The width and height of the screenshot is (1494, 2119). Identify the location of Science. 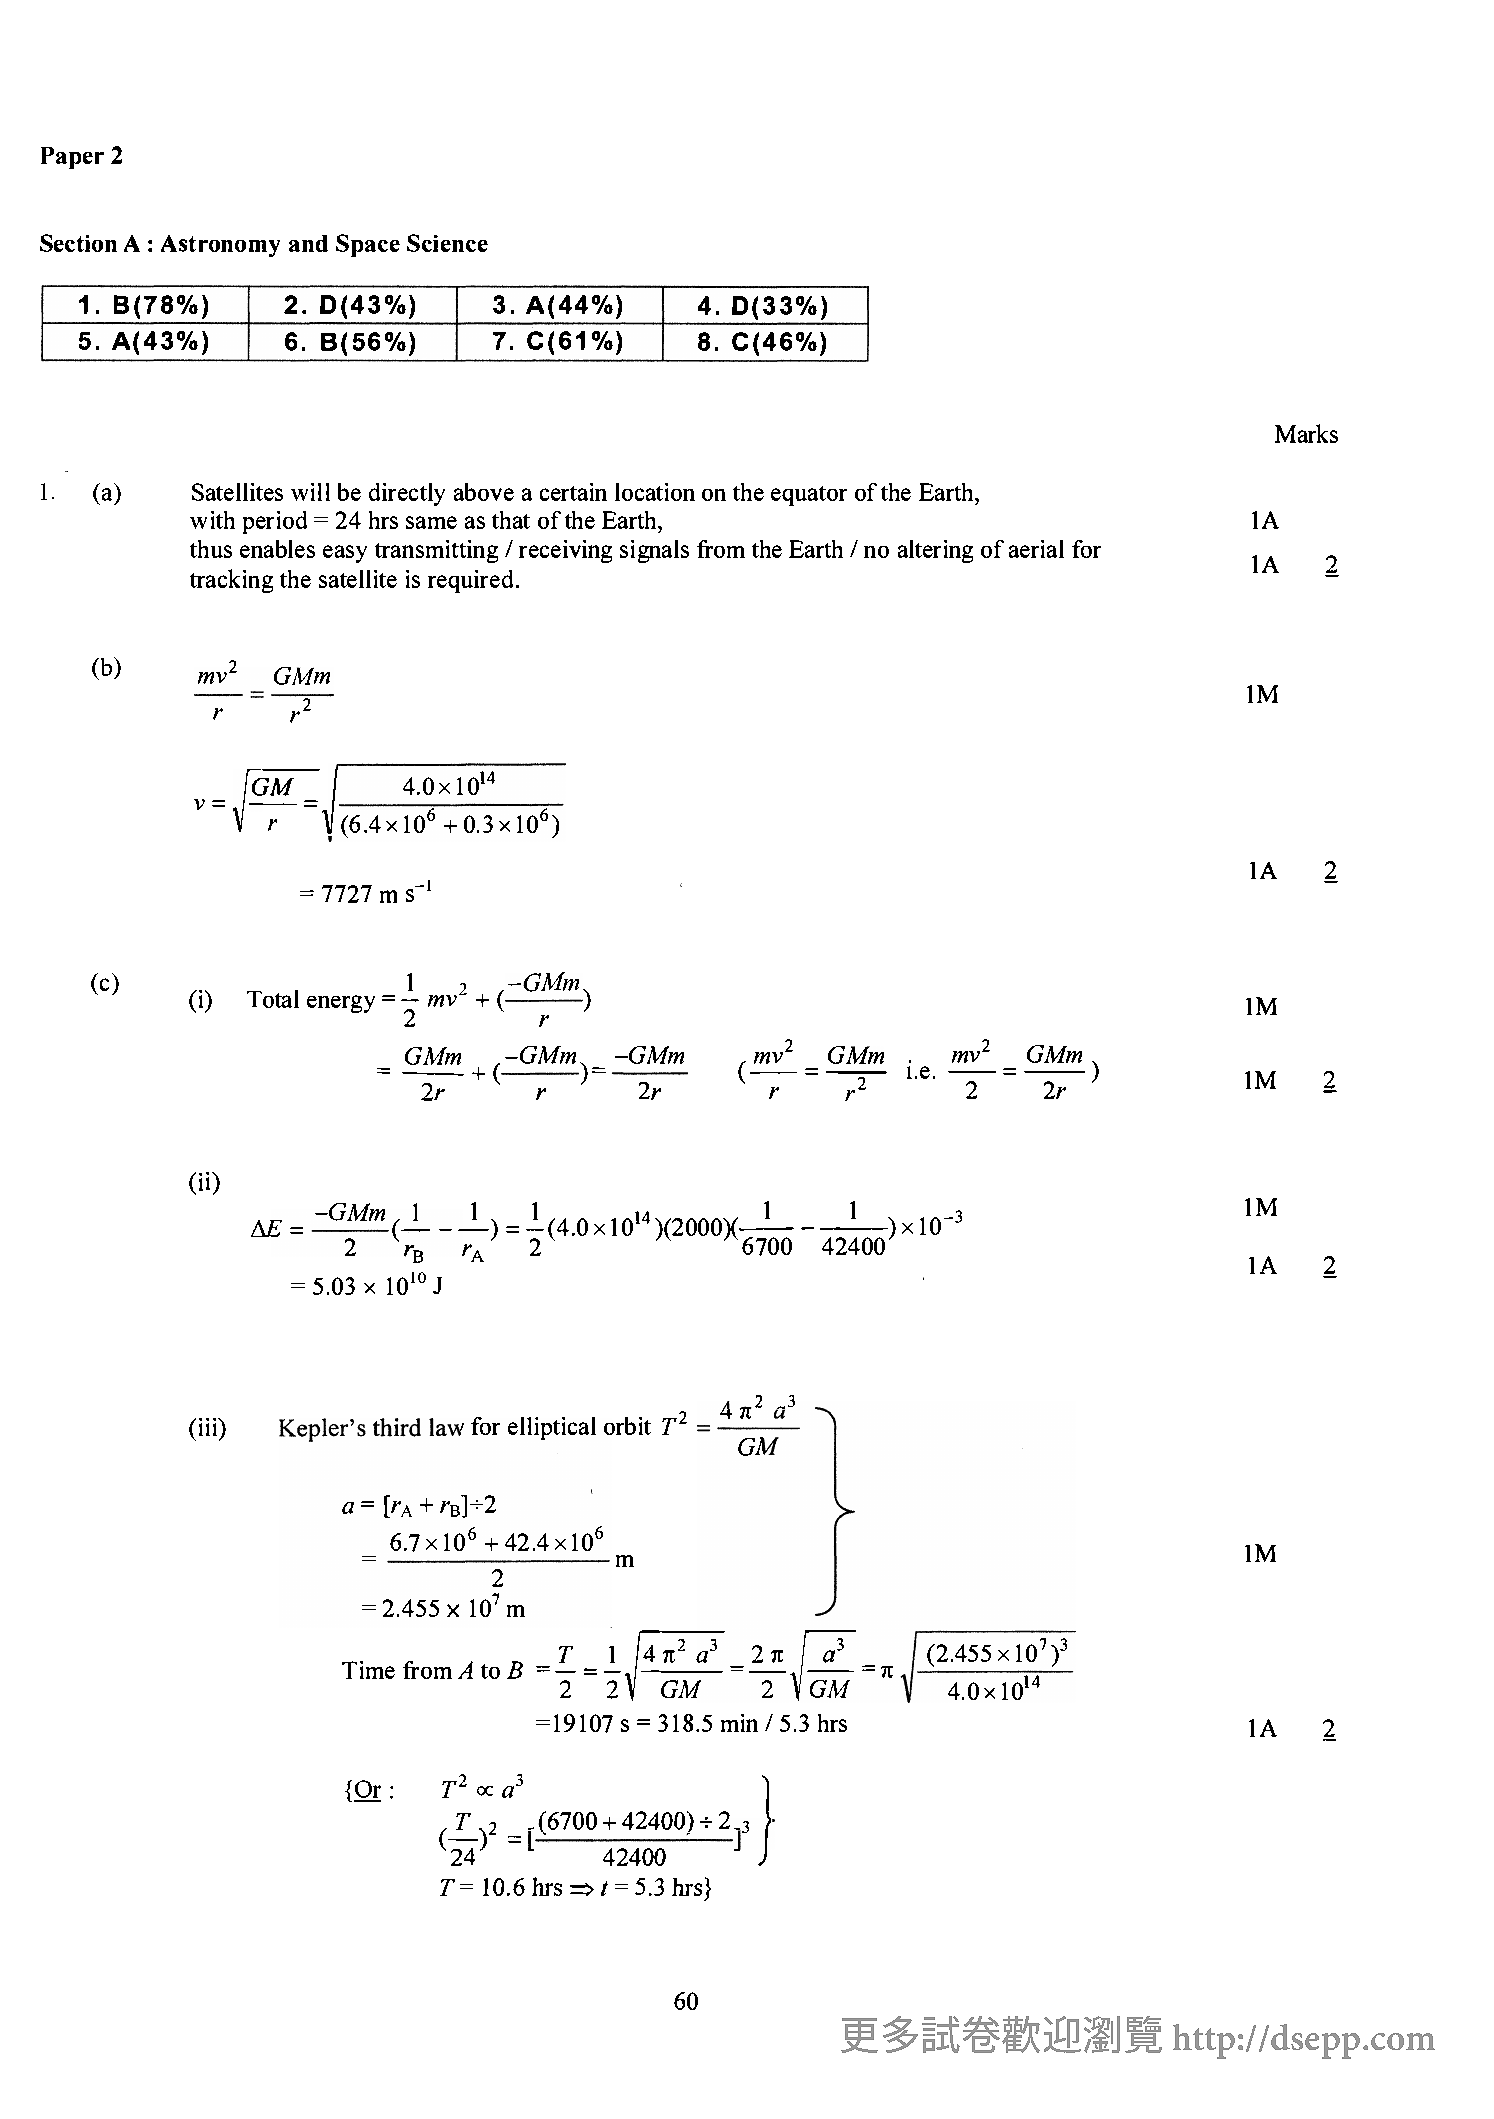
(447, 243).
